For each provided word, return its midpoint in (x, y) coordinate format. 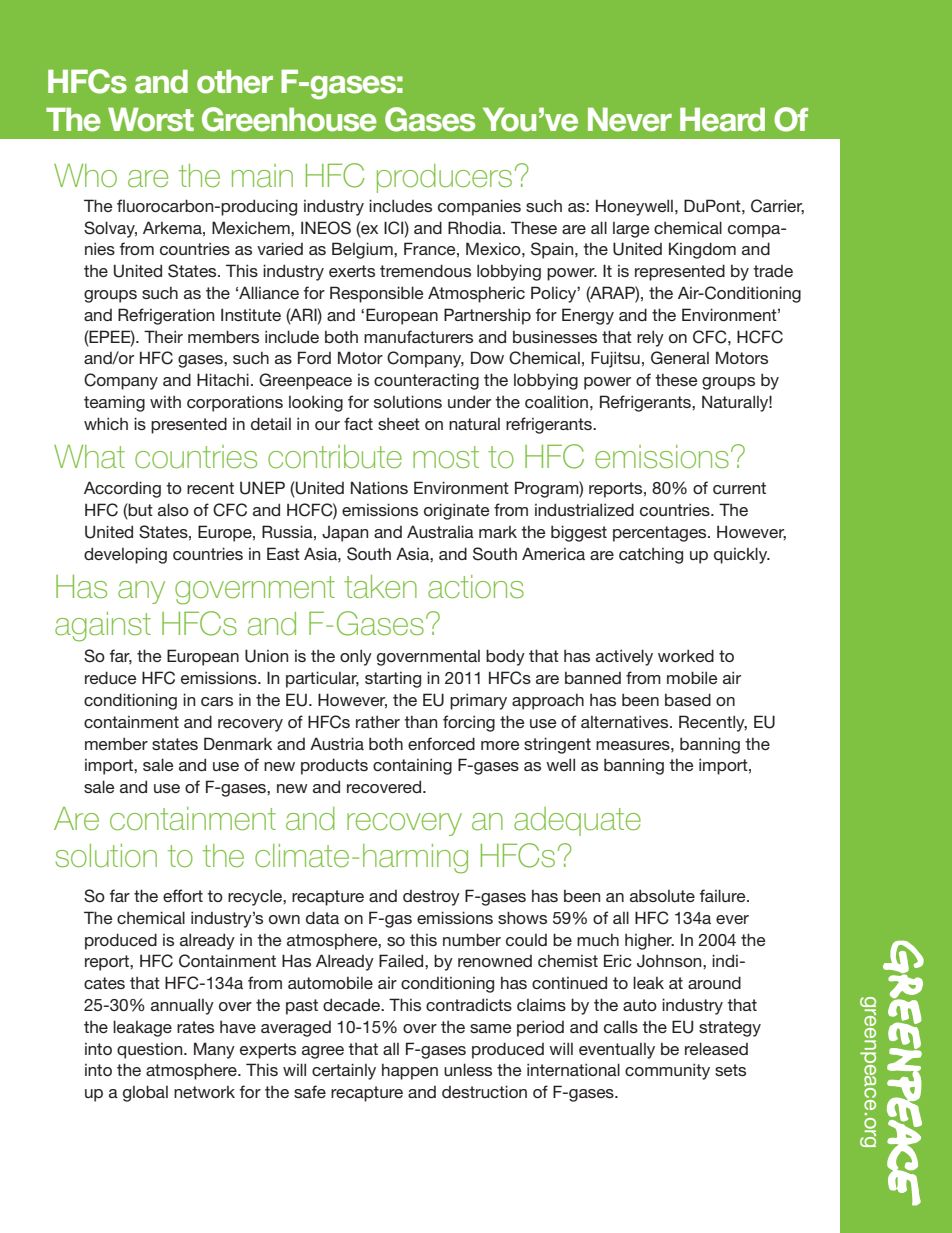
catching (651, 556)
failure (724, 895)
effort (183, 895)
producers (444, 178)
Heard (722, 120)
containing (412, 766)
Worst (151, 120)
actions (476, 587)
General (680, 358)
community (667, 1071)
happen (410, 1071)
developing (125, 555)
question (151, 1051)
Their (163, 336)
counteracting (426, 381)
